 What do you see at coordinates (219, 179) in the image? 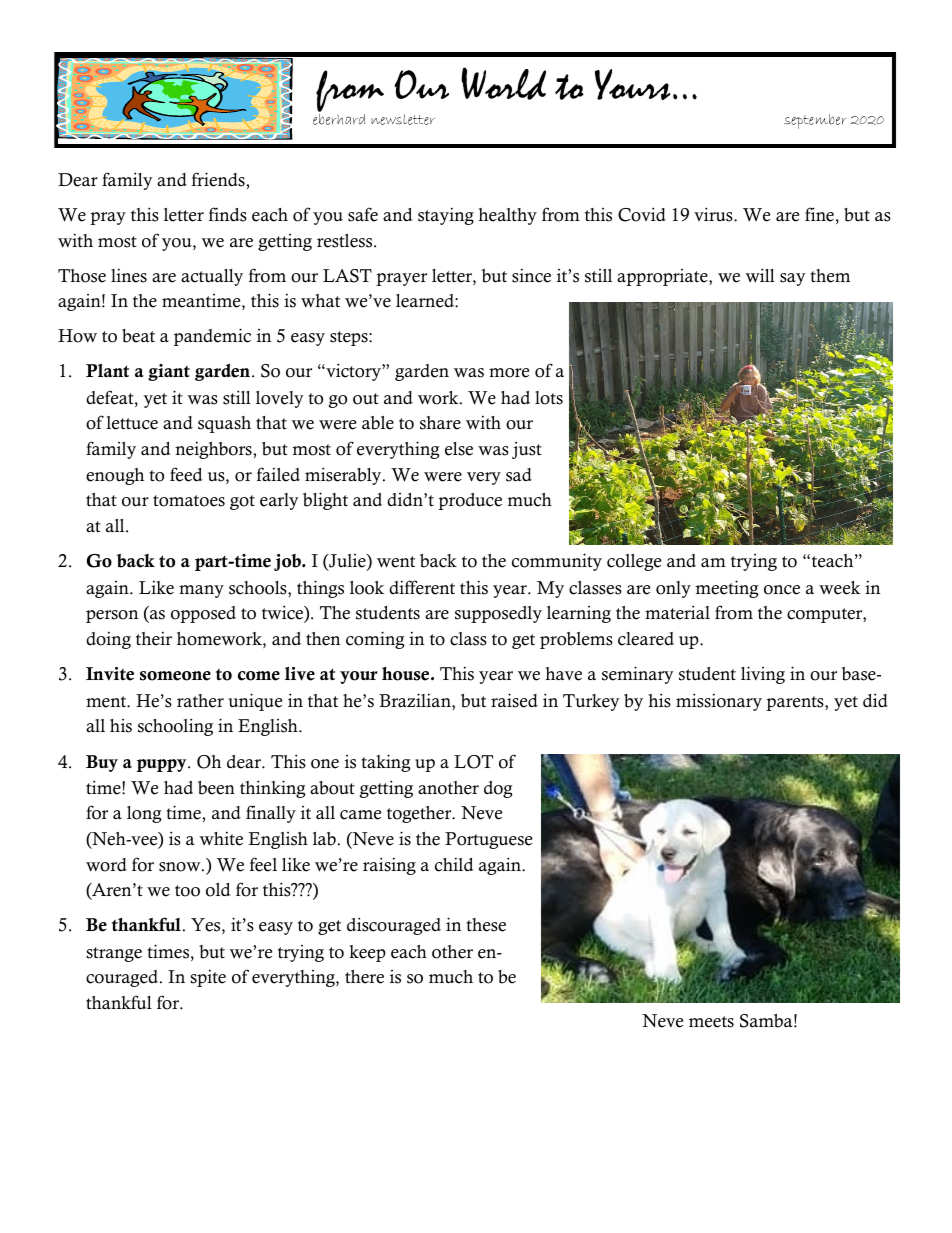
I see `friends` at bounding box center [219, 179].
